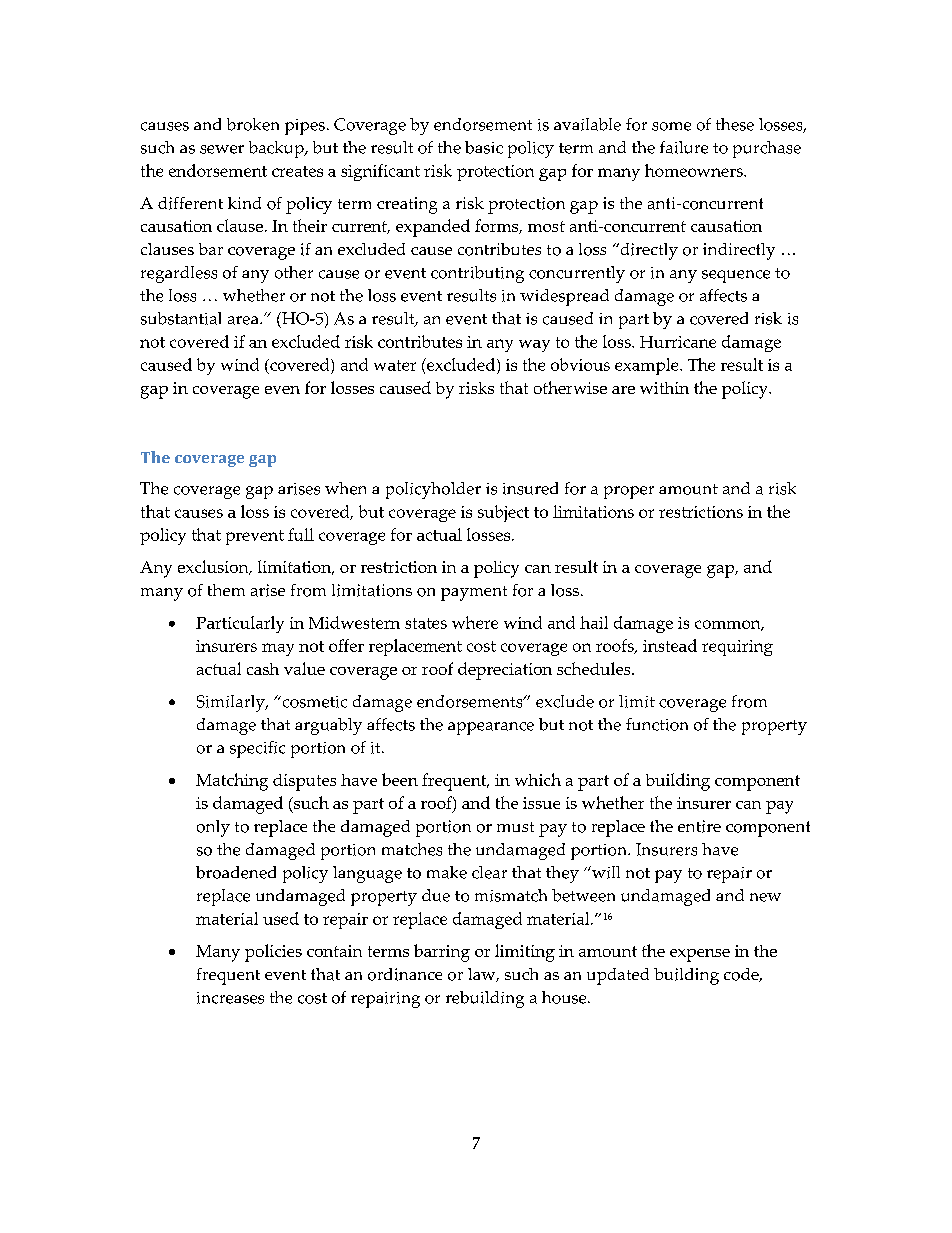 Image resolution: width=952 pixels, height=1233 pixels. I want to click on payment, so click(474, 593).
